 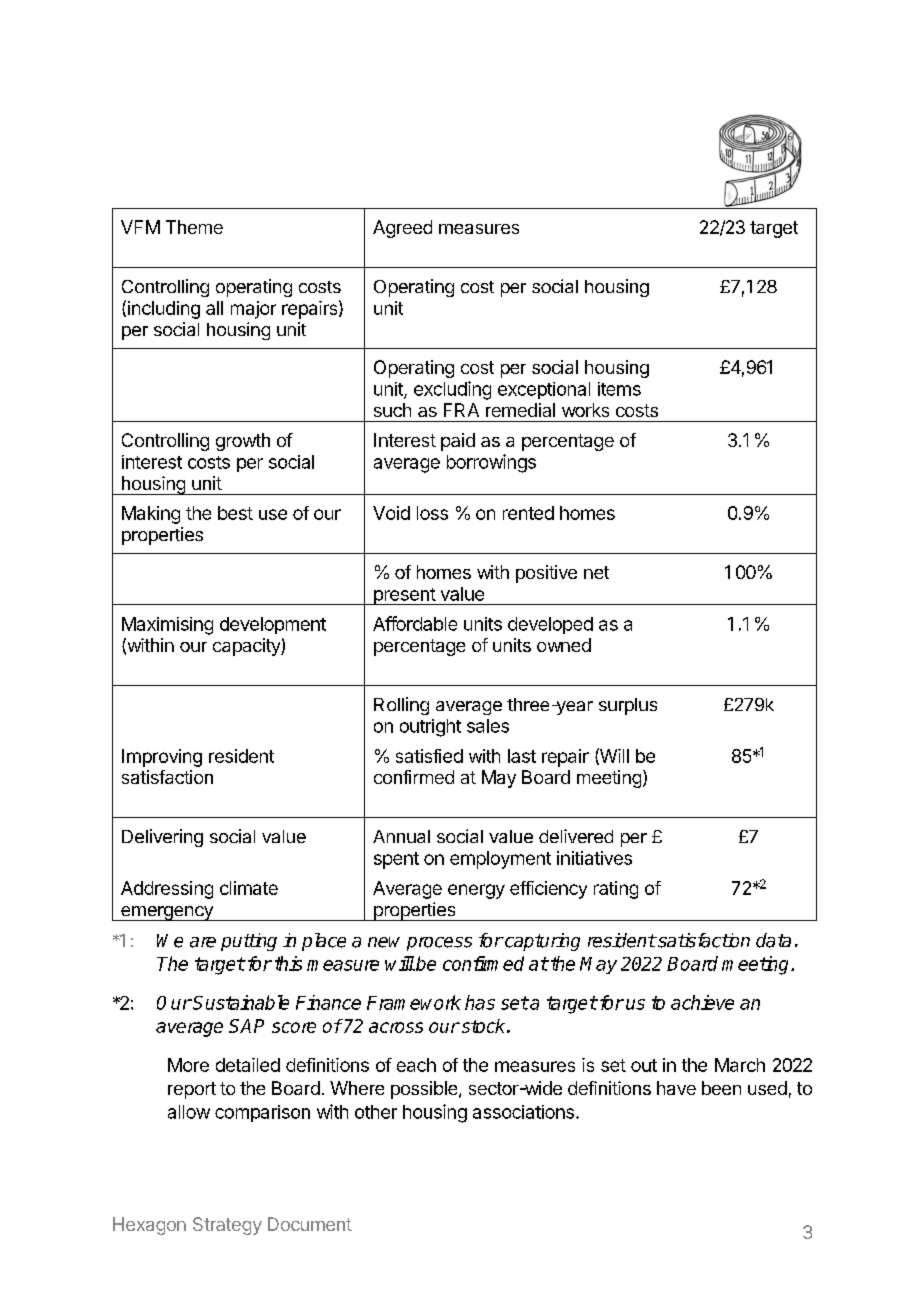 I want to click on best, so click(x=235, y=513).
